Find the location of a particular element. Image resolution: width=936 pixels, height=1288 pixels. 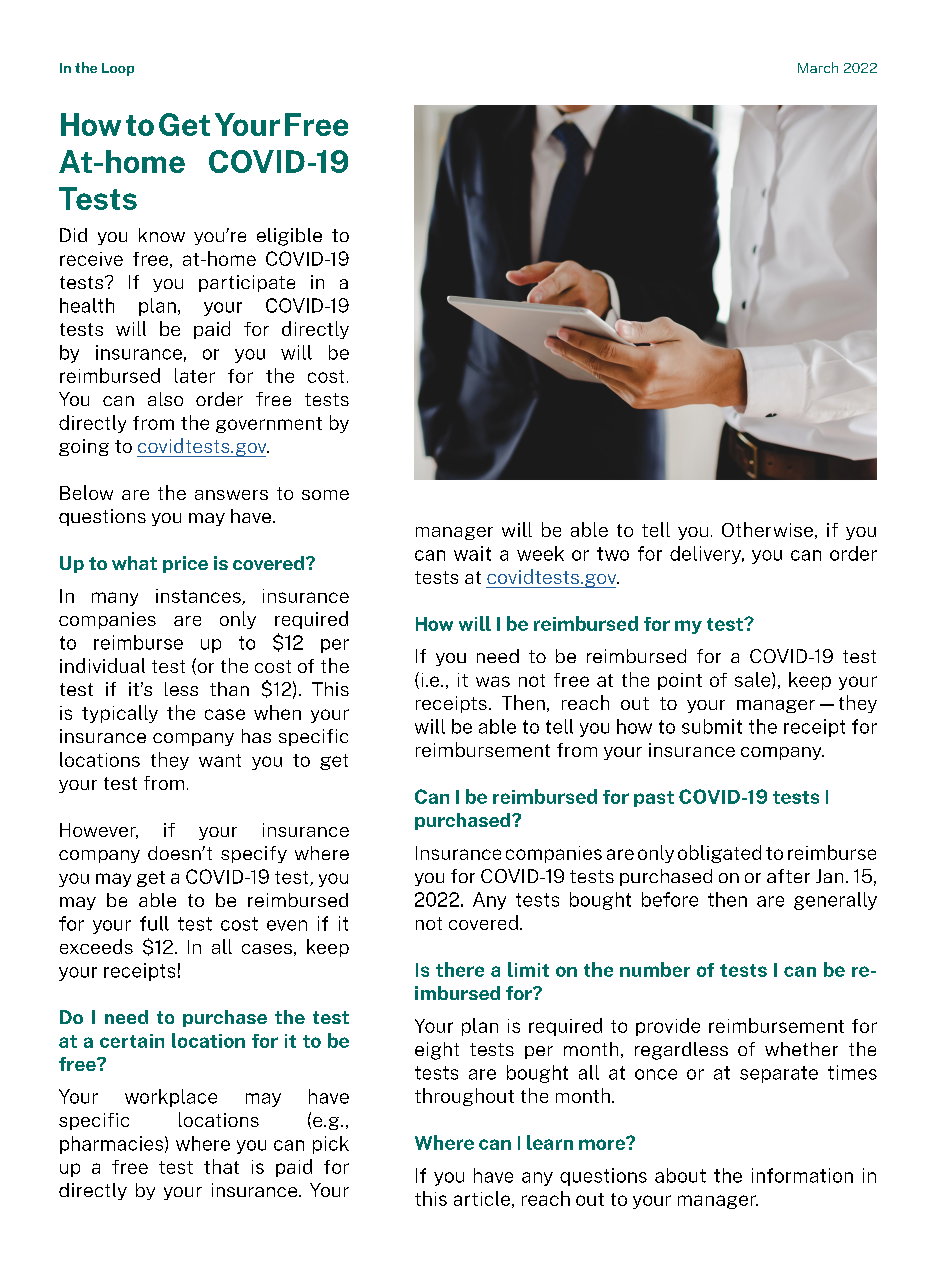

eligible is located at coordinates (289, 237).
